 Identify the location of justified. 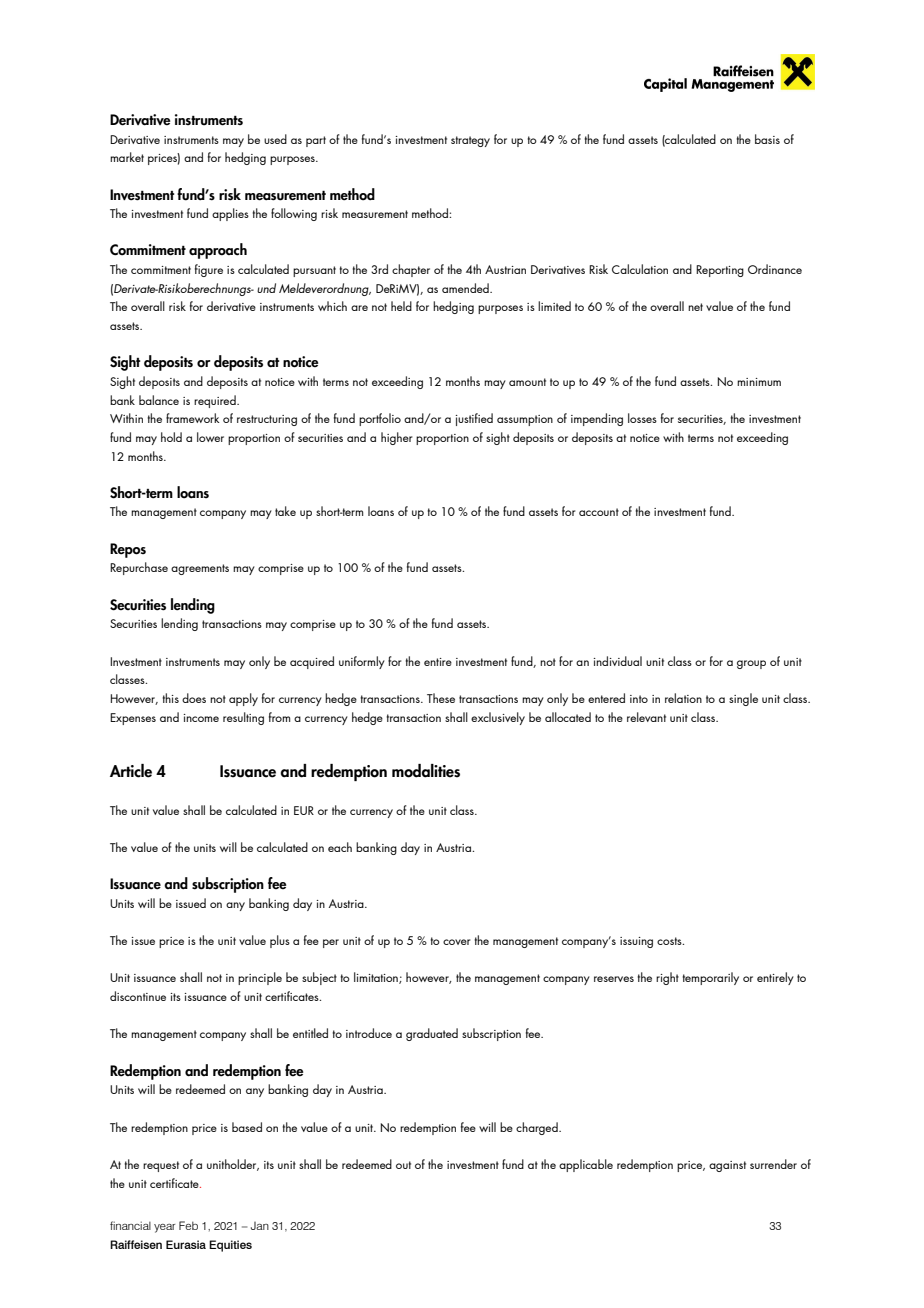
(474, 419).
